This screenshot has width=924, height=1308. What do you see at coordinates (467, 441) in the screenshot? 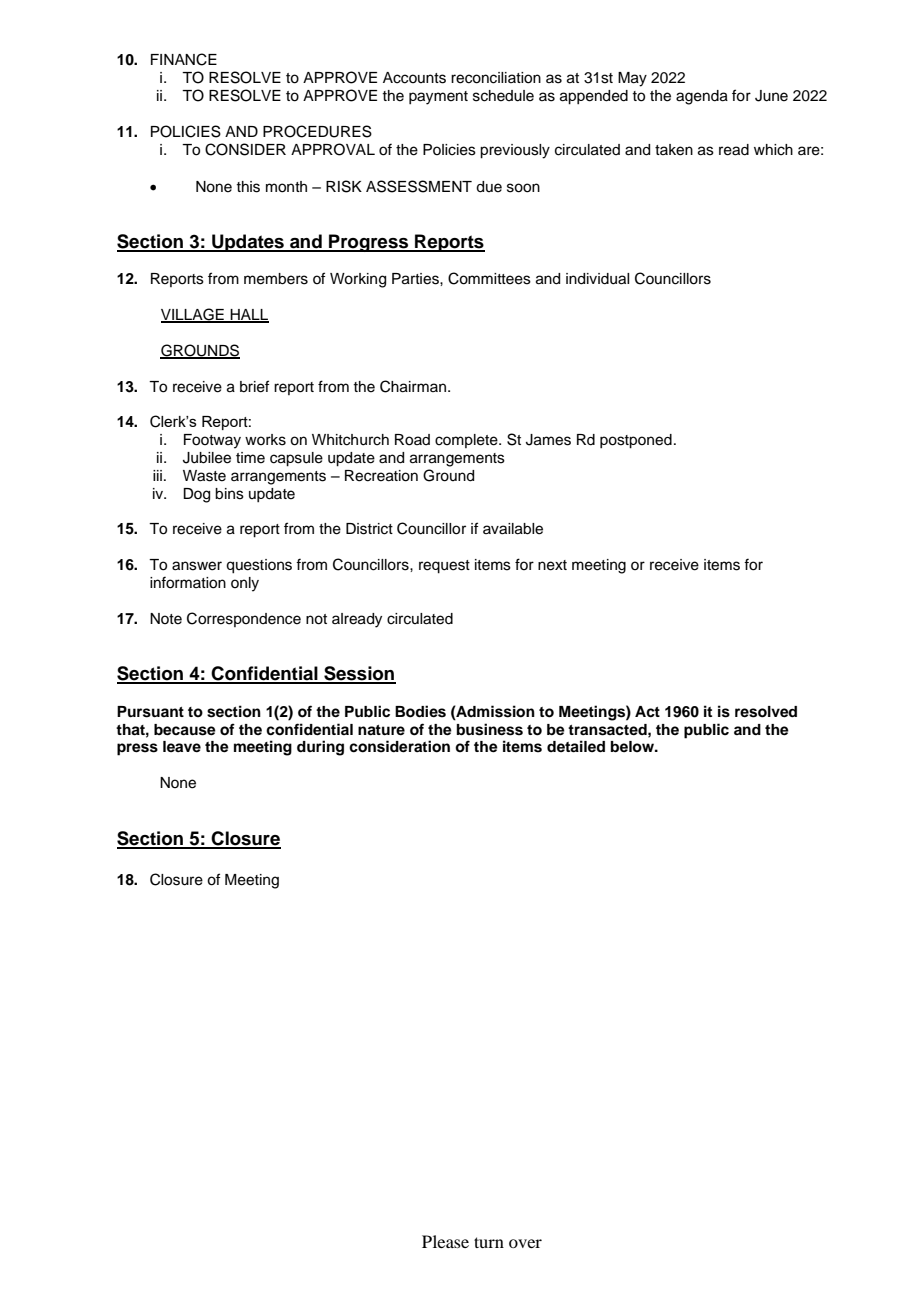
I see `complete` at bounding box center [467, 441].
